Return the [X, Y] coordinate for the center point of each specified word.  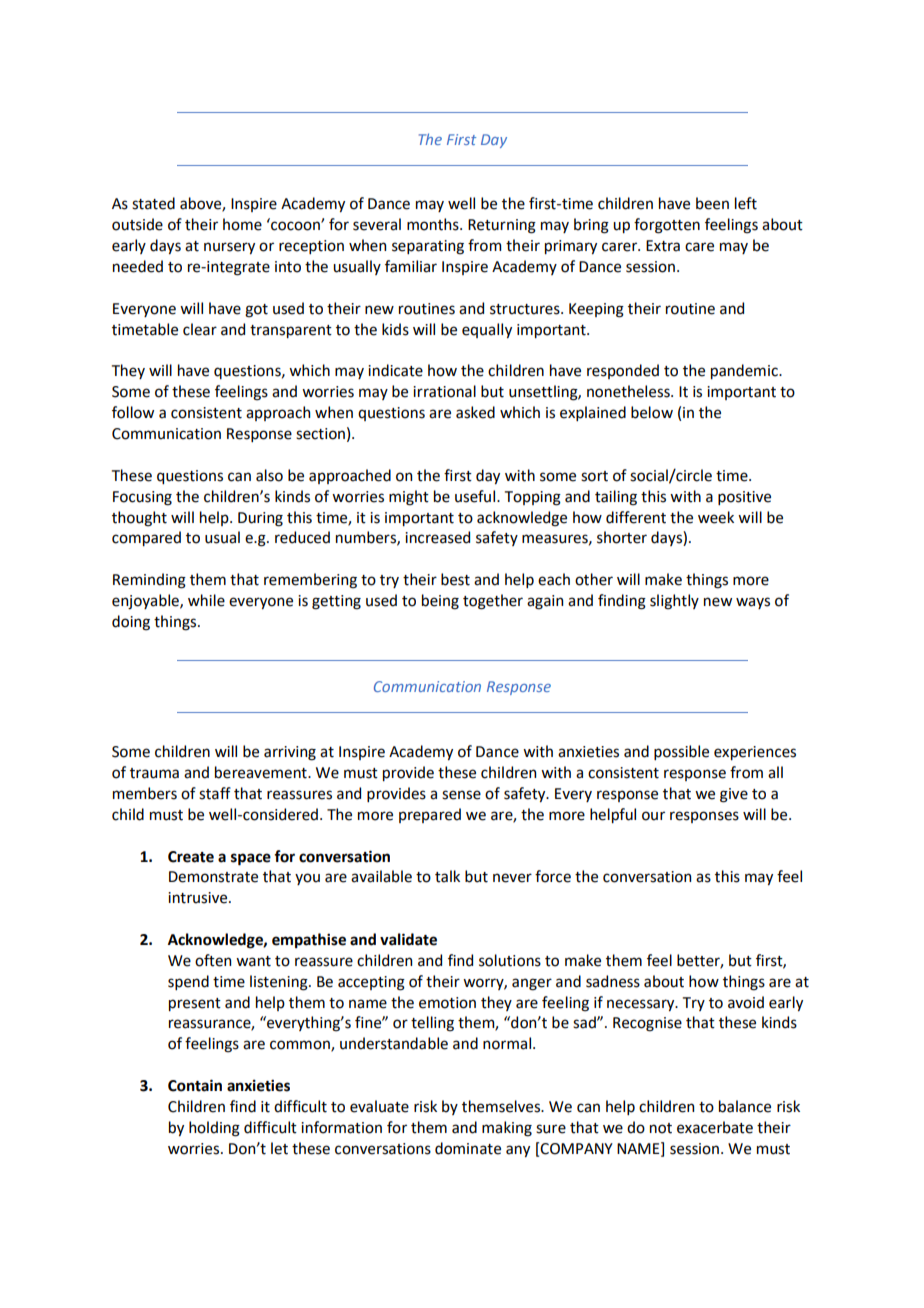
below [652, 412]
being [440, 602]
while [206, 600]
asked [475, 412]
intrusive [199, 898]
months [434, 224]
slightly [674, 602]
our [653, 816]
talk [447, 876]
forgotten [667, 226]
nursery [229, 248]
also [269, 475]
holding [214, 1129]
